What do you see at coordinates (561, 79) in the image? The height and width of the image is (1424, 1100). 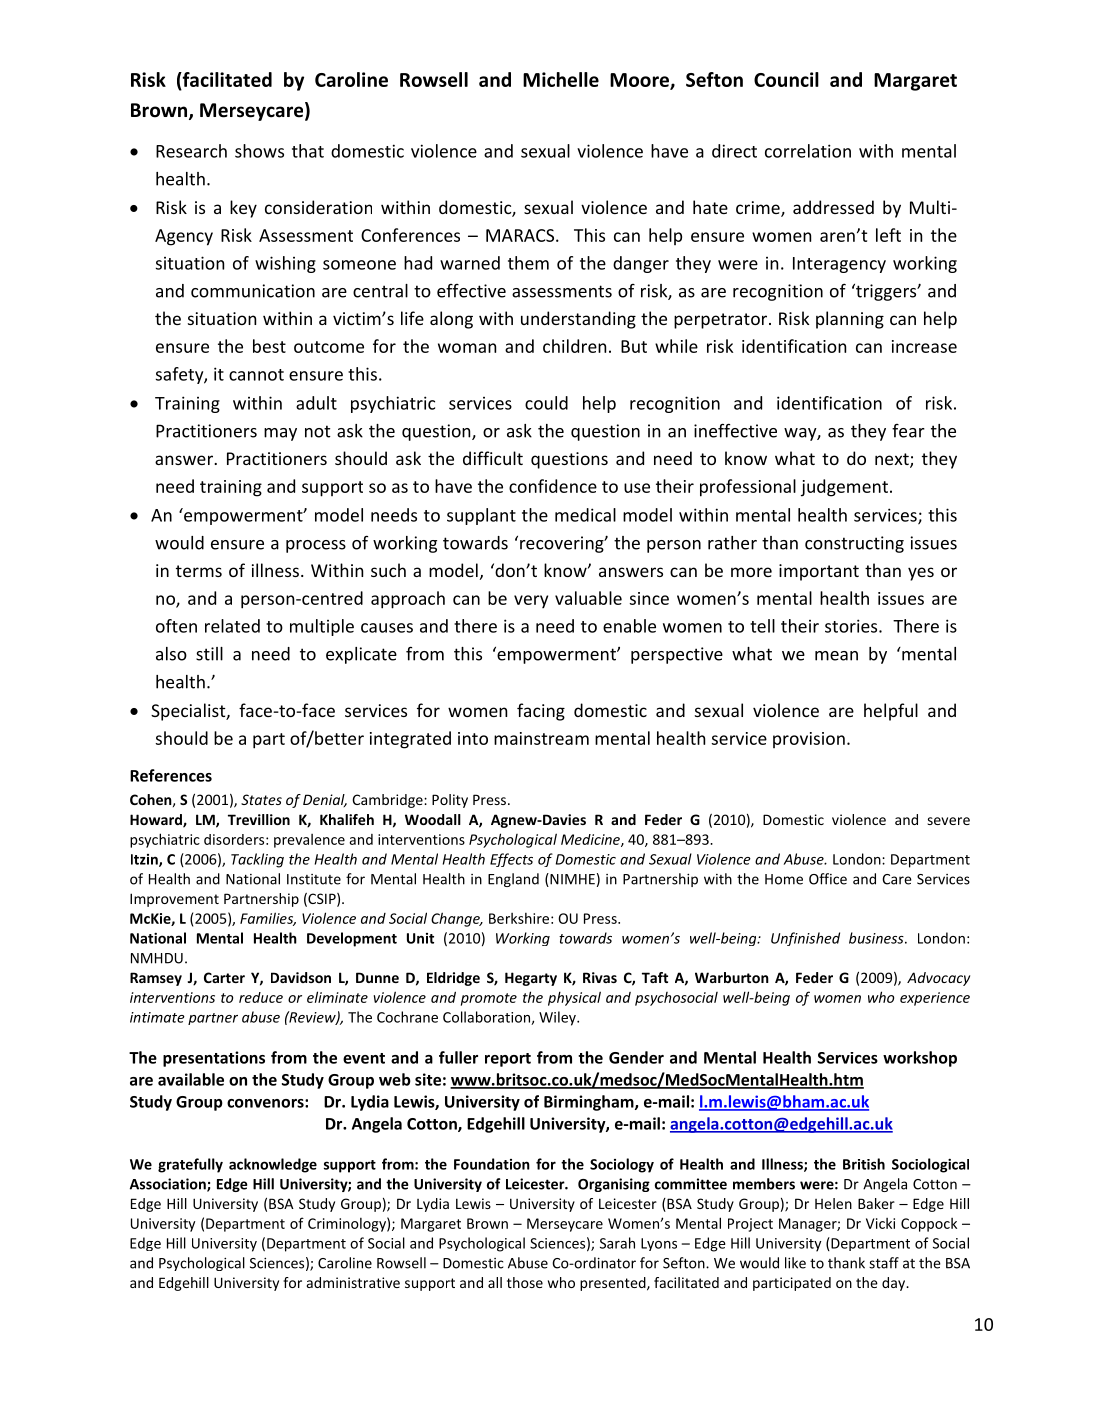 I see `Michelle` at bounding box center [561, 79].
